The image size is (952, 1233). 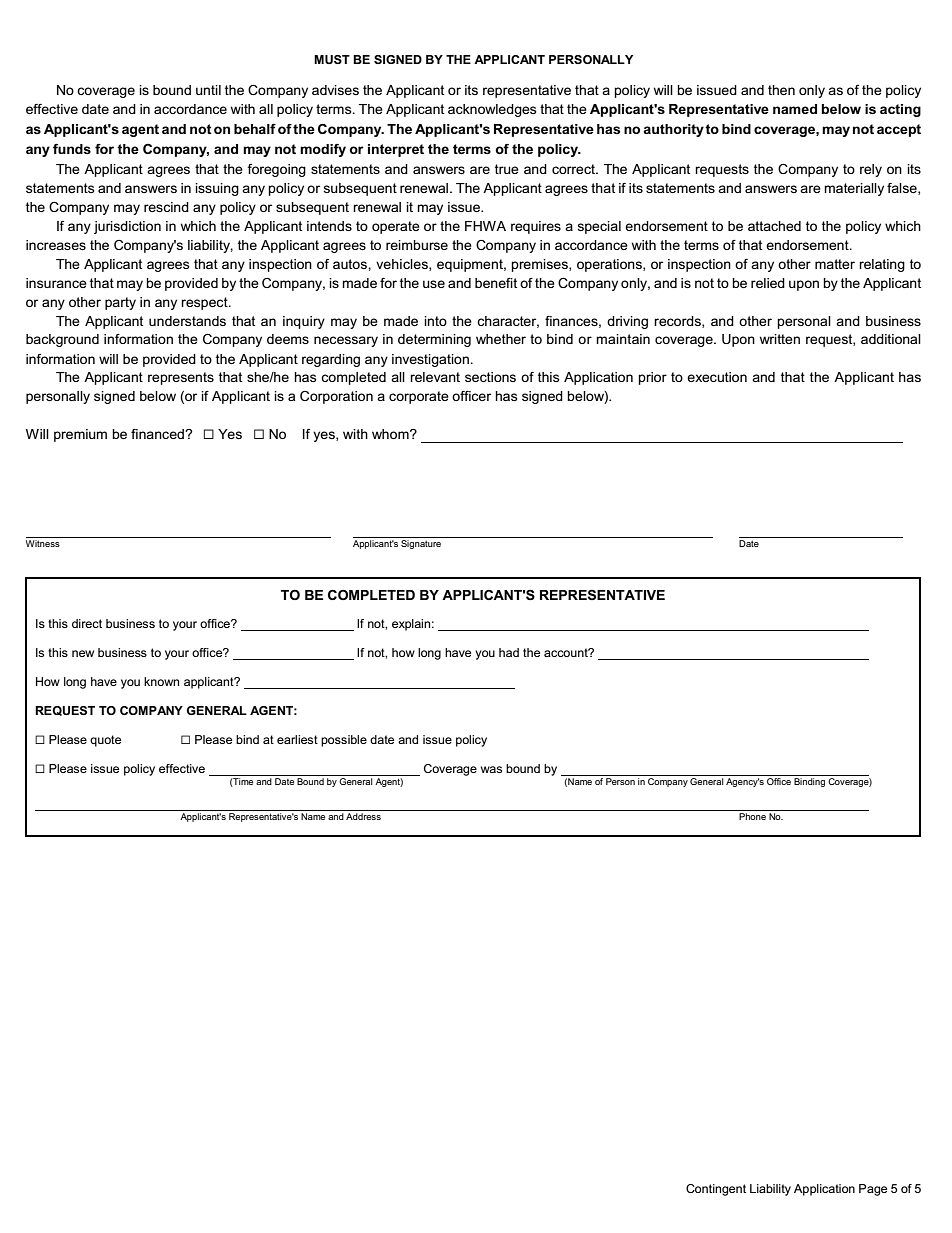 I want to click on then, so click(x=781, y=90).
